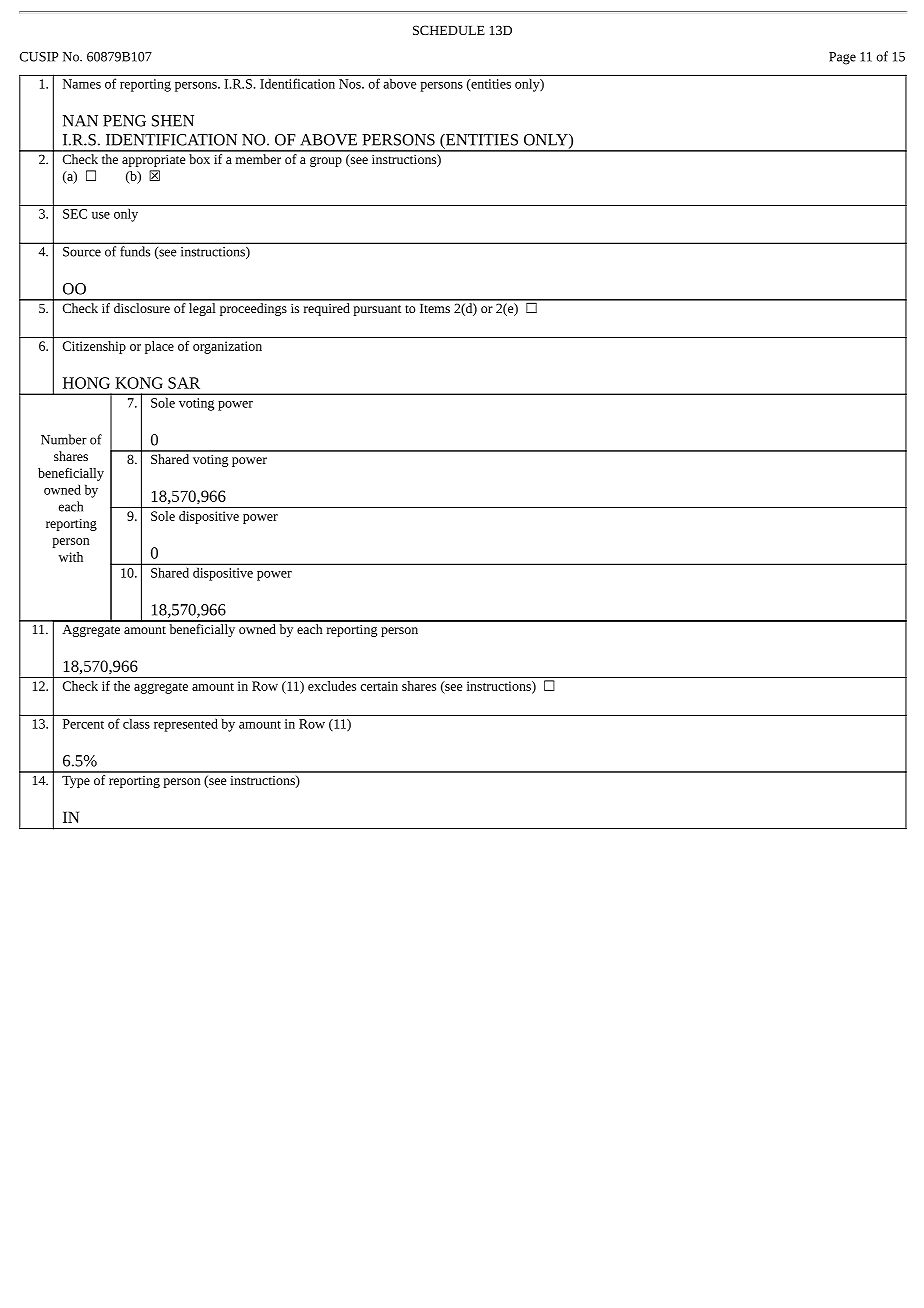 This page has width=924, height=1308. Describe the element at coordinates (449, 30) in the page. I see `SCHEDULE` at that location.
